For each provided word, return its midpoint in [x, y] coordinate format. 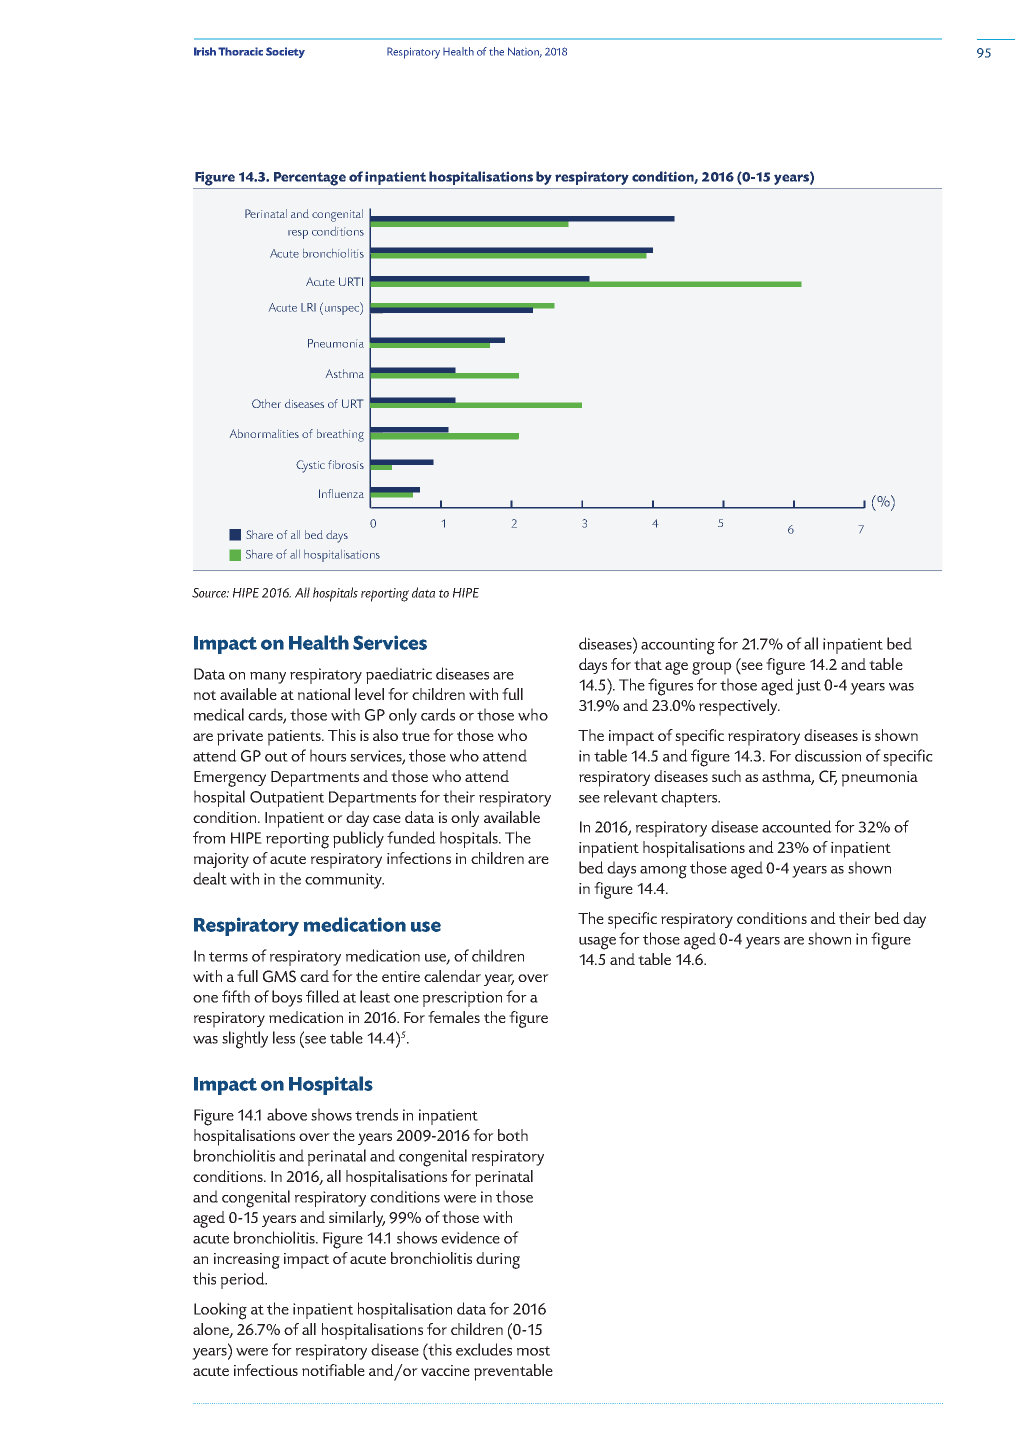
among [663, 872]
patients [295, 738]
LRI [308, 307]
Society [285, 52]
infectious [266, 1370]
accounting [678, 646]
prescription [462, 999]
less [284, 1037]
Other [266, 403]
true [416, 736]
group [712, 668]
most [533, 1351]
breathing [340, 435]
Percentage [310, 179]
